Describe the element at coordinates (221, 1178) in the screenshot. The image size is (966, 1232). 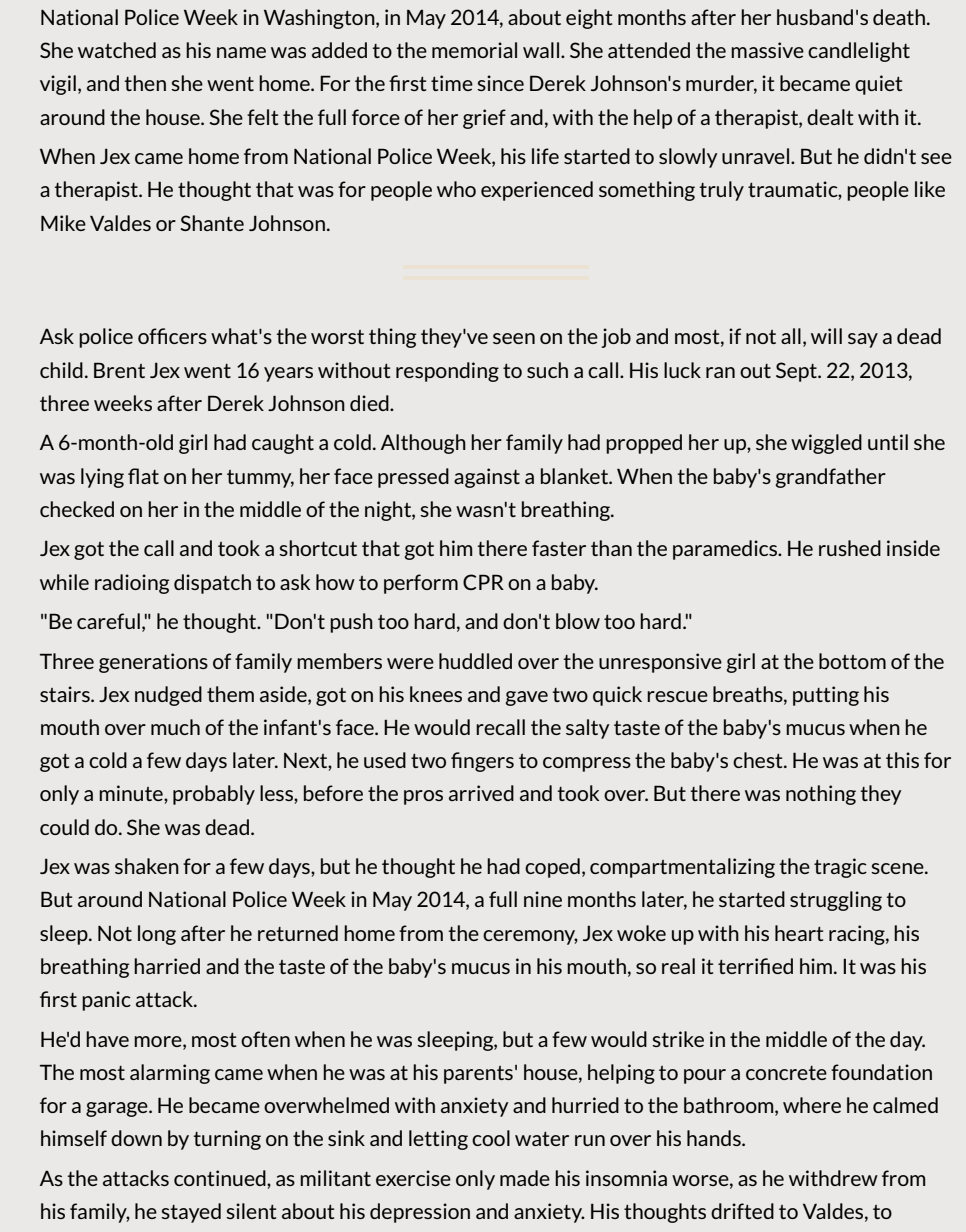
I see `continued` at that location.
